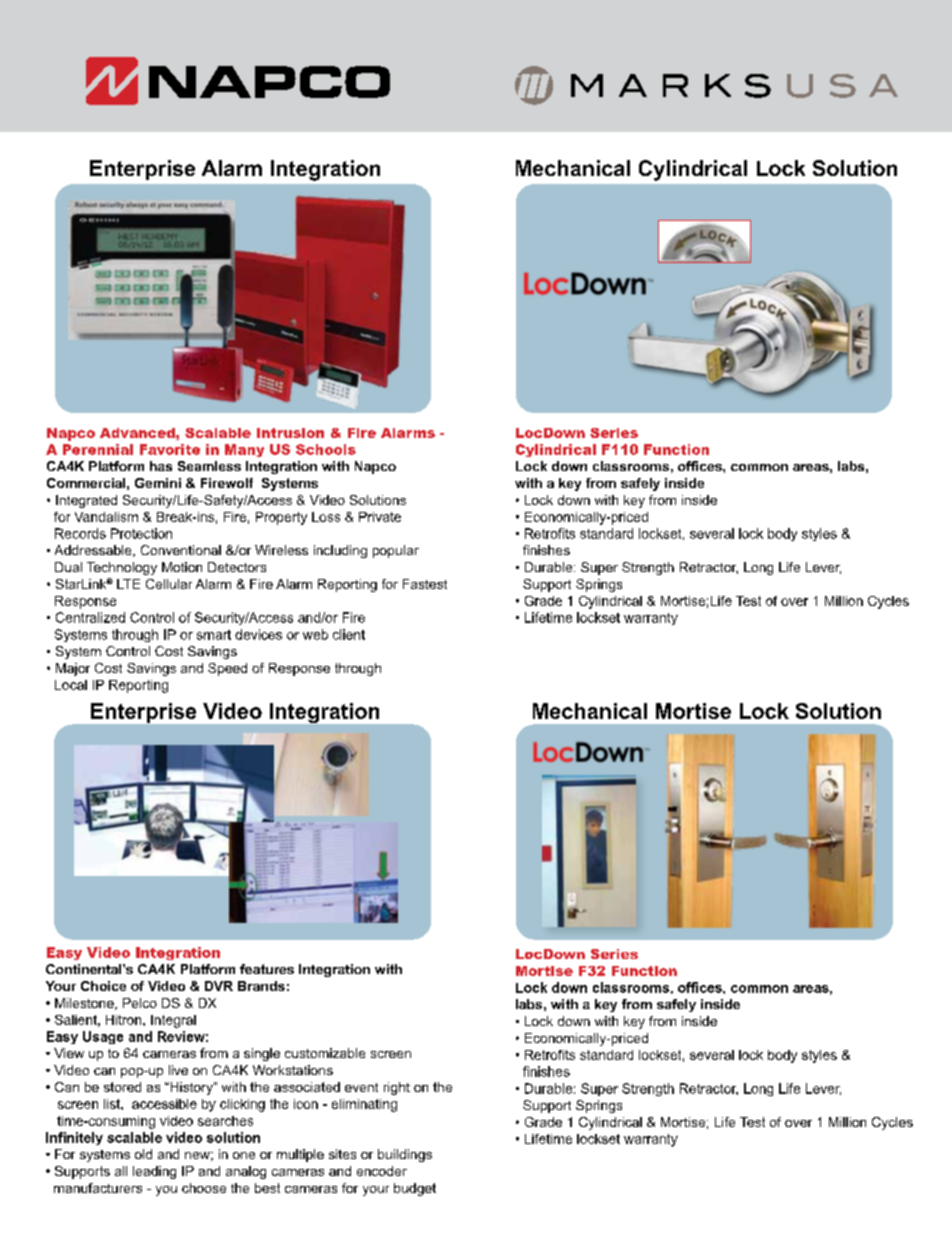 The image size is (952, 1233). I want to click on customizable, so click(325, 1053).
